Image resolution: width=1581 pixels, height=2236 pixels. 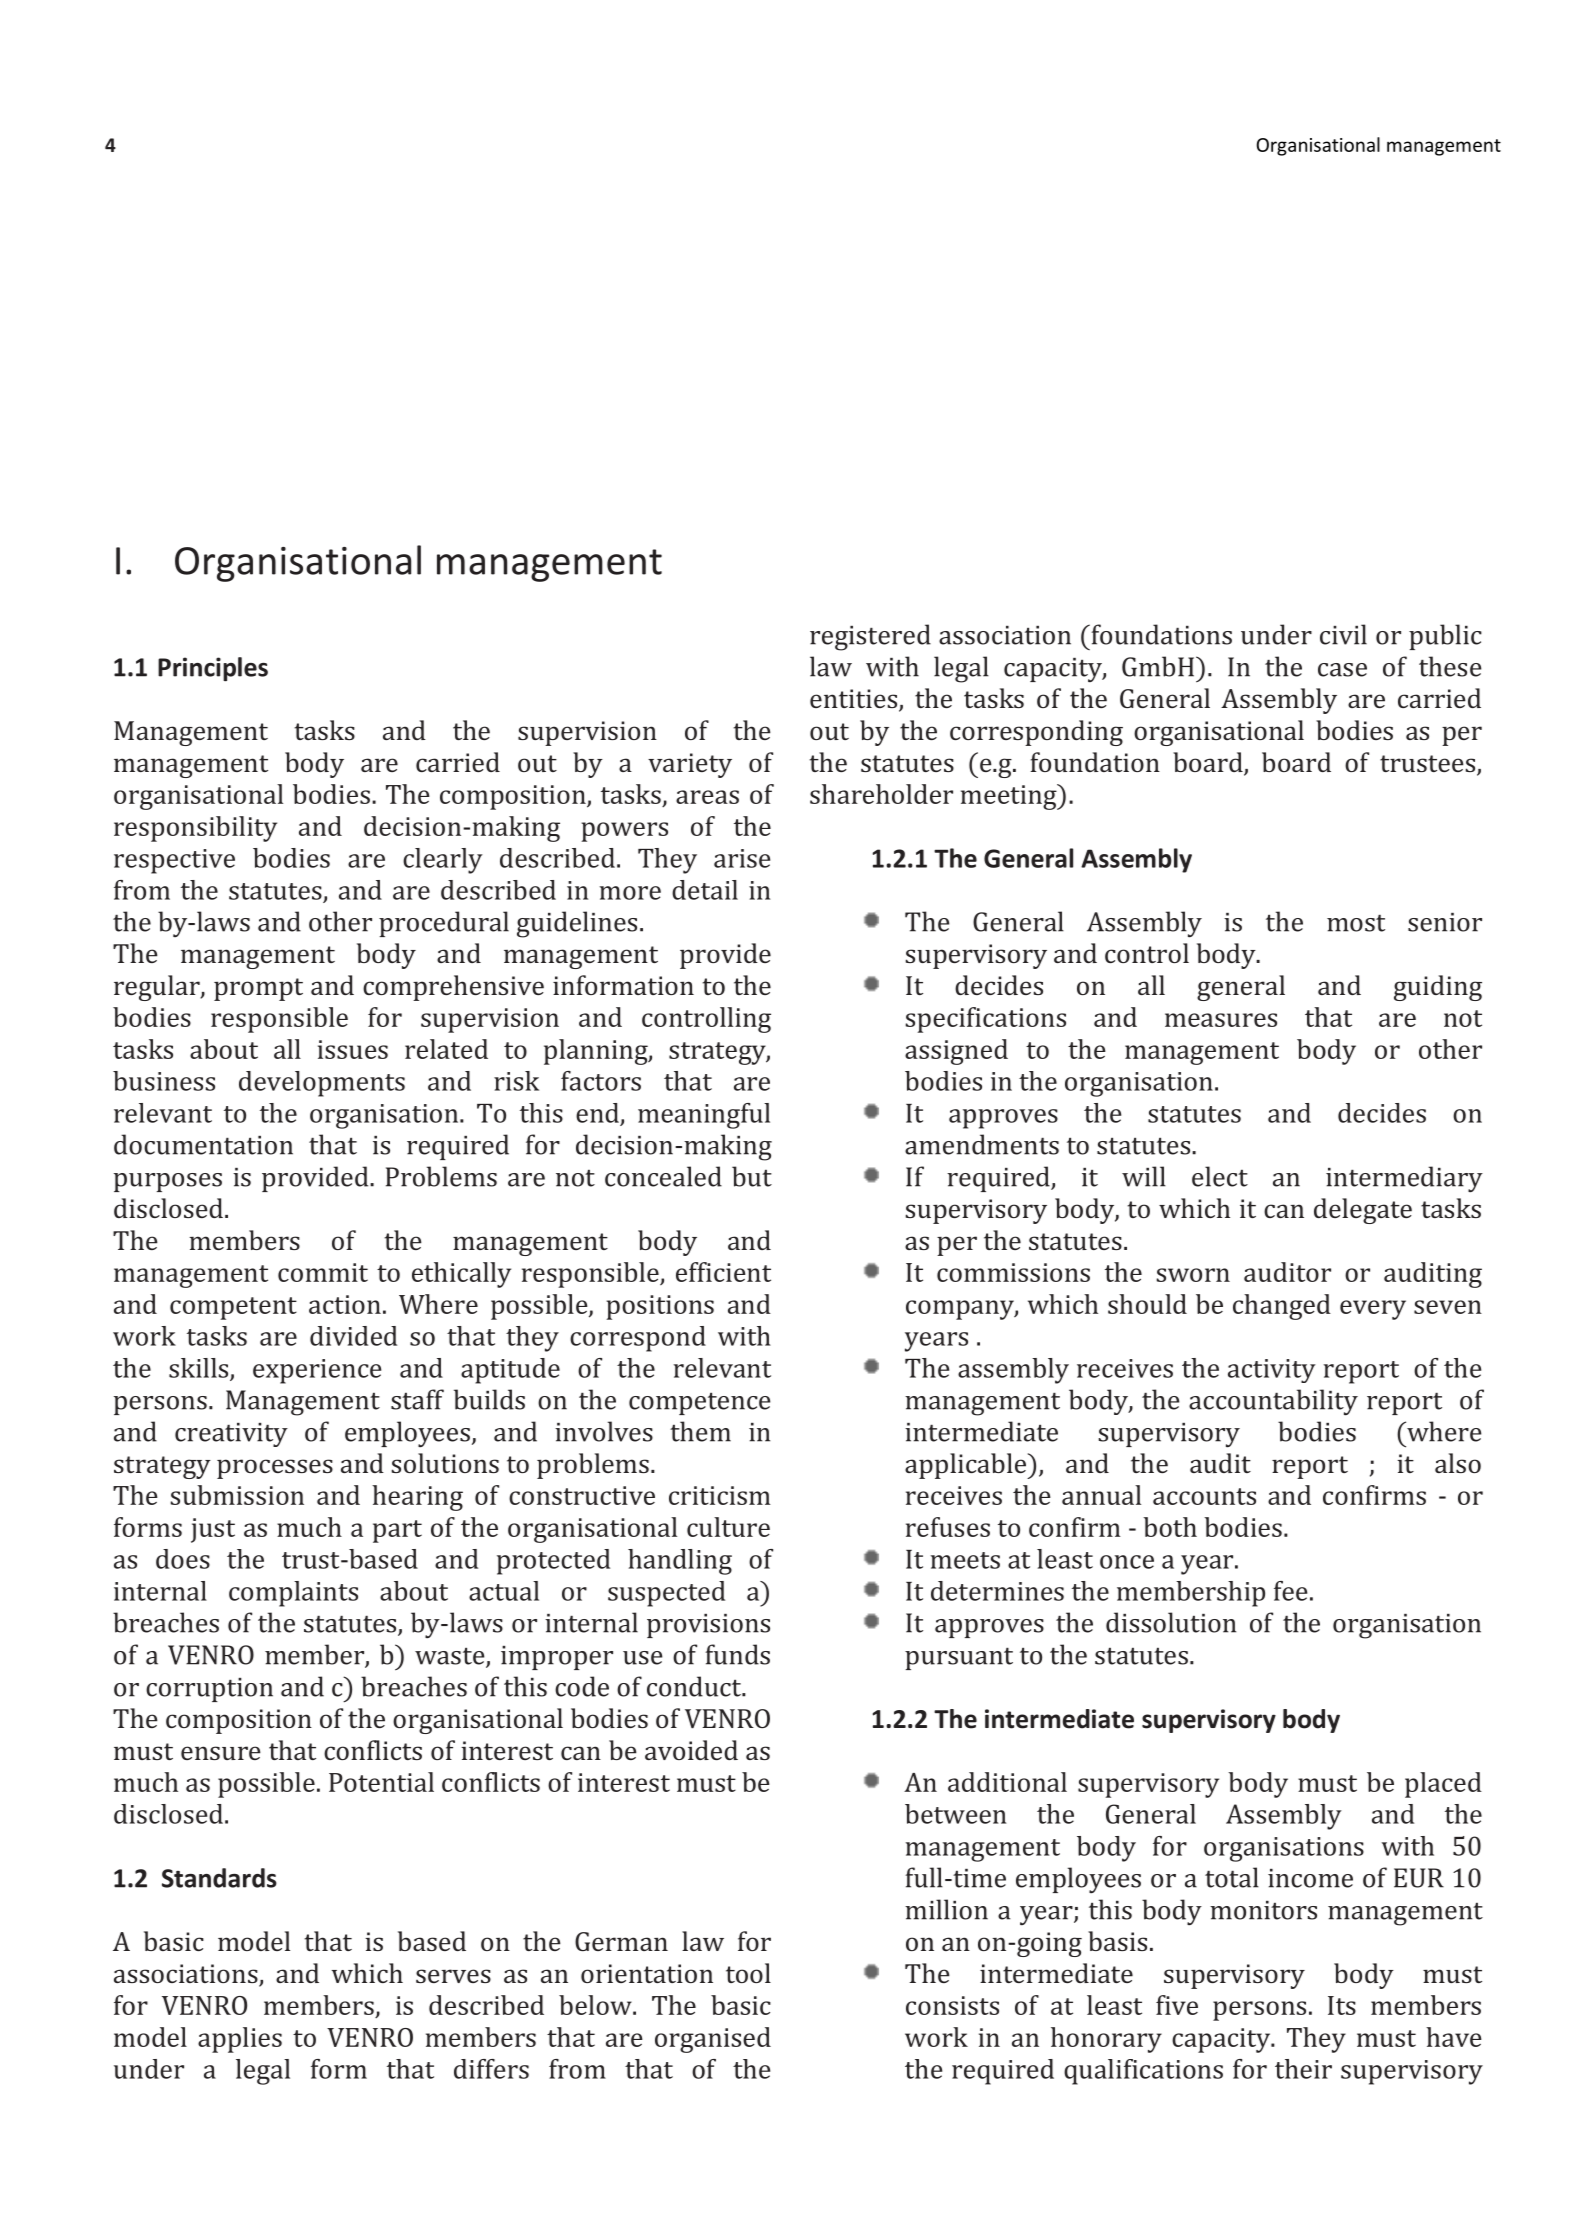 What do you see at coordinates (1221, 1020) in the screenshot?
I see `measures` at bounding box center [1221, 1020].
